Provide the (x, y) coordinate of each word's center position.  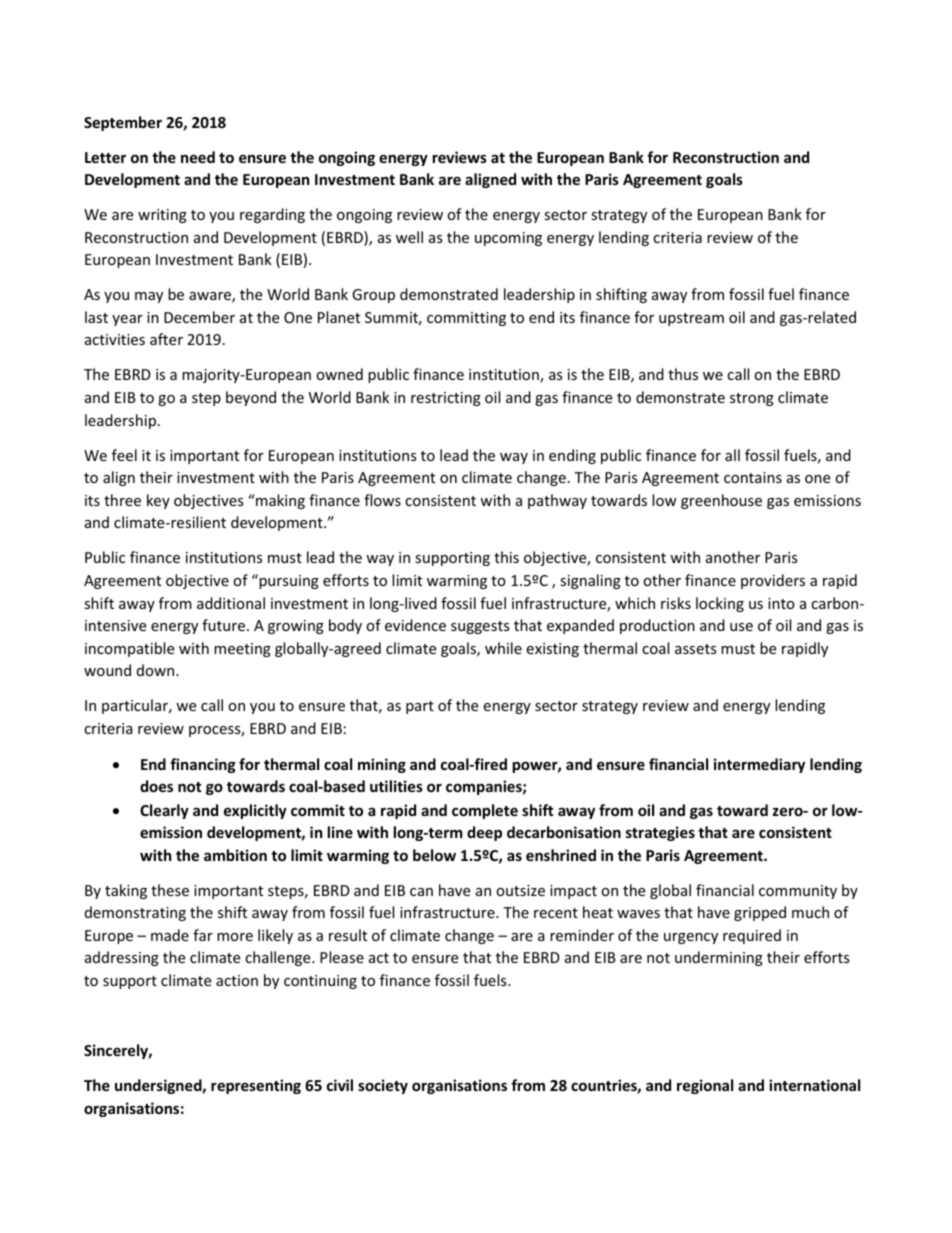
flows (382, 500)
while (503, 648)
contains (753, 477)
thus (683, 374)
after (166, 339)
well (409, 237)
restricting (446, 399)
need (198, 157)
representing (256, 1086)
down (157, 670)
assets (695, 649)
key (158, 501)
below (434, 855)
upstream (691, 319)
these (170, 890)
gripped (760, 913)
